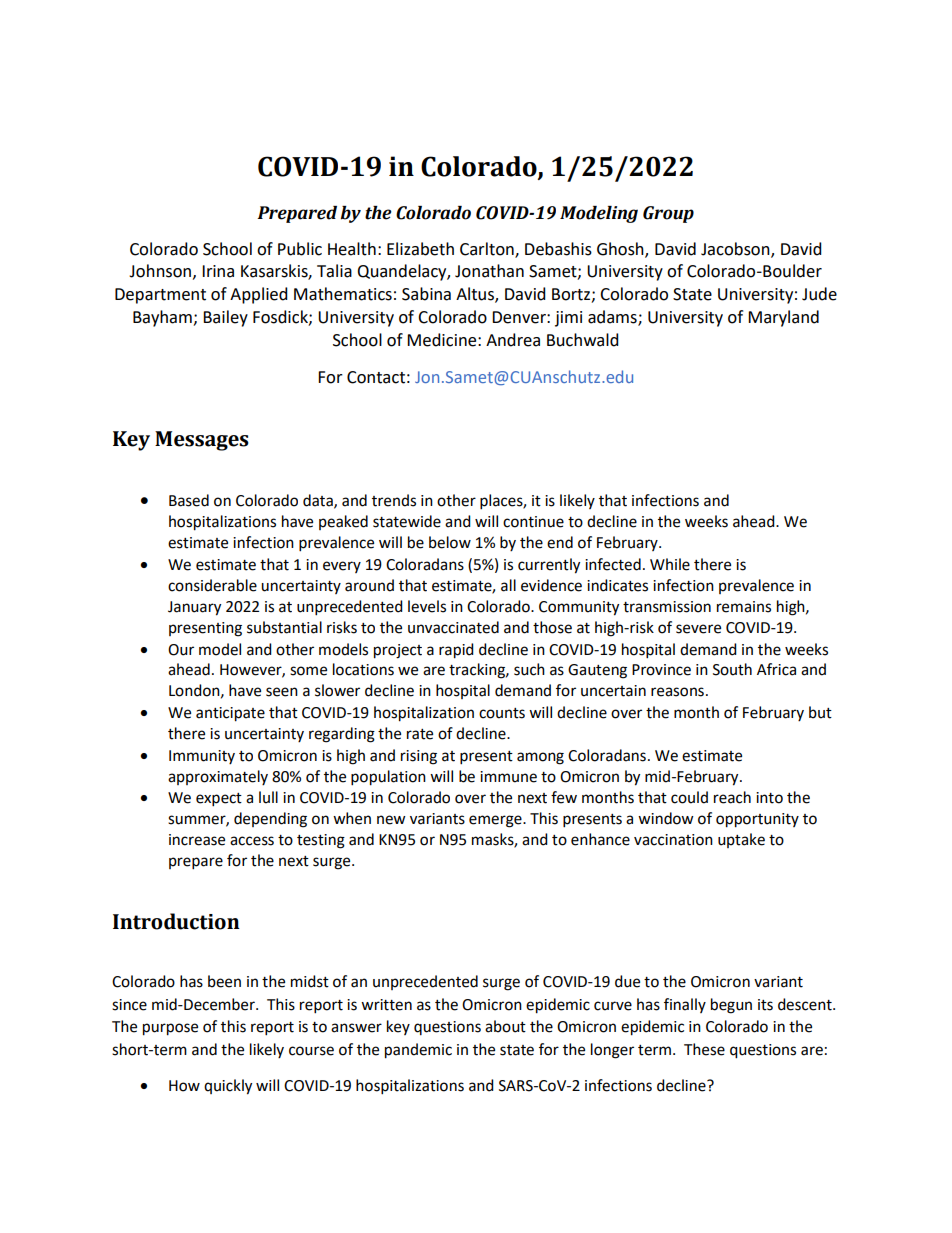 This page has height=1233, width=952. What do you see at coordinates (418, 1051) in the page?
I see `pandemic` at bounding box center [418, 1051].
